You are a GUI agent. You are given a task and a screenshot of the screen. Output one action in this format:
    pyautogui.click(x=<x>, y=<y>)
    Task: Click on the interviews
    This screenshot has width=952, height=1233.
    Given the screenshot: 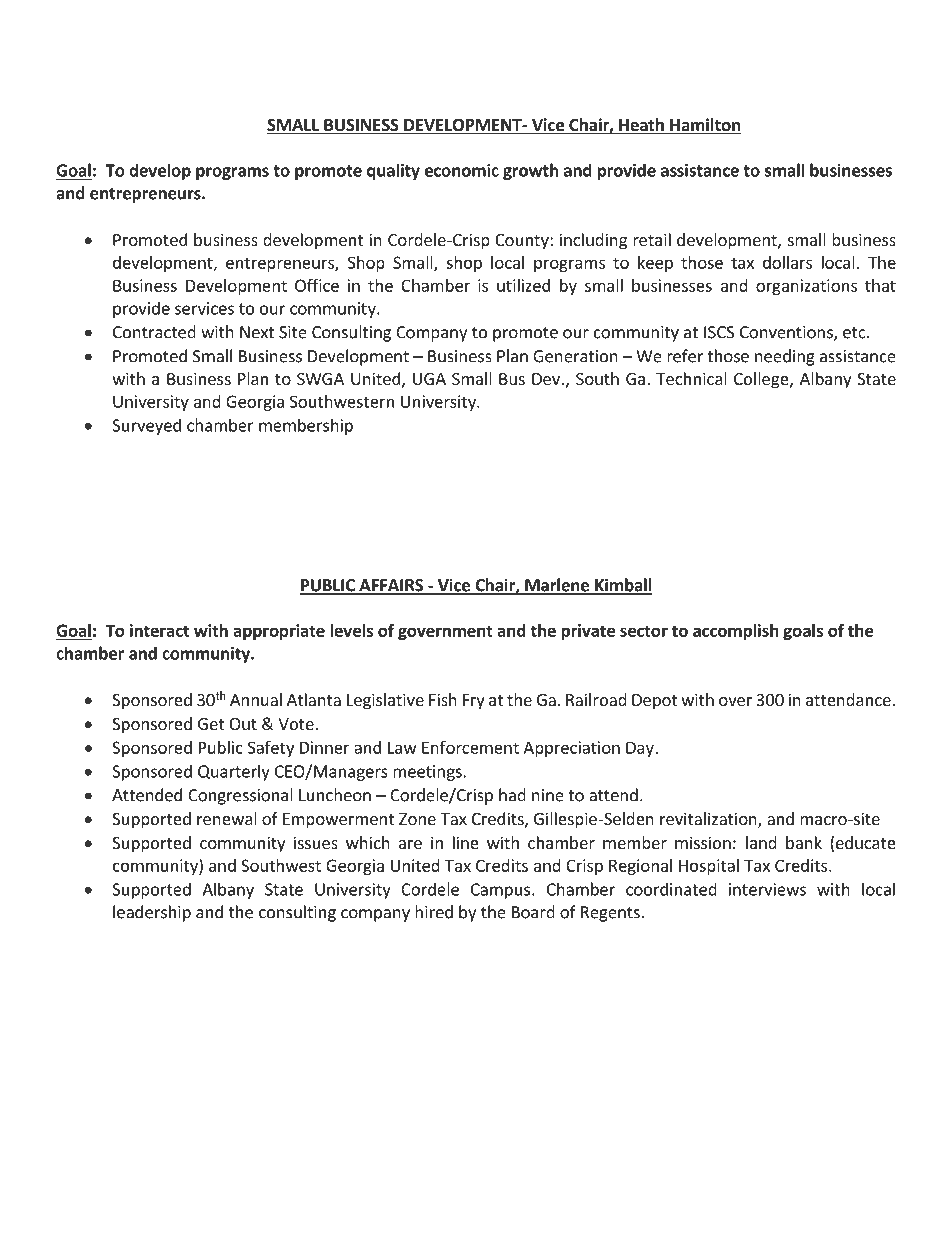 What is the action you would take?
    pyautogui.click(x=767, y=889)
